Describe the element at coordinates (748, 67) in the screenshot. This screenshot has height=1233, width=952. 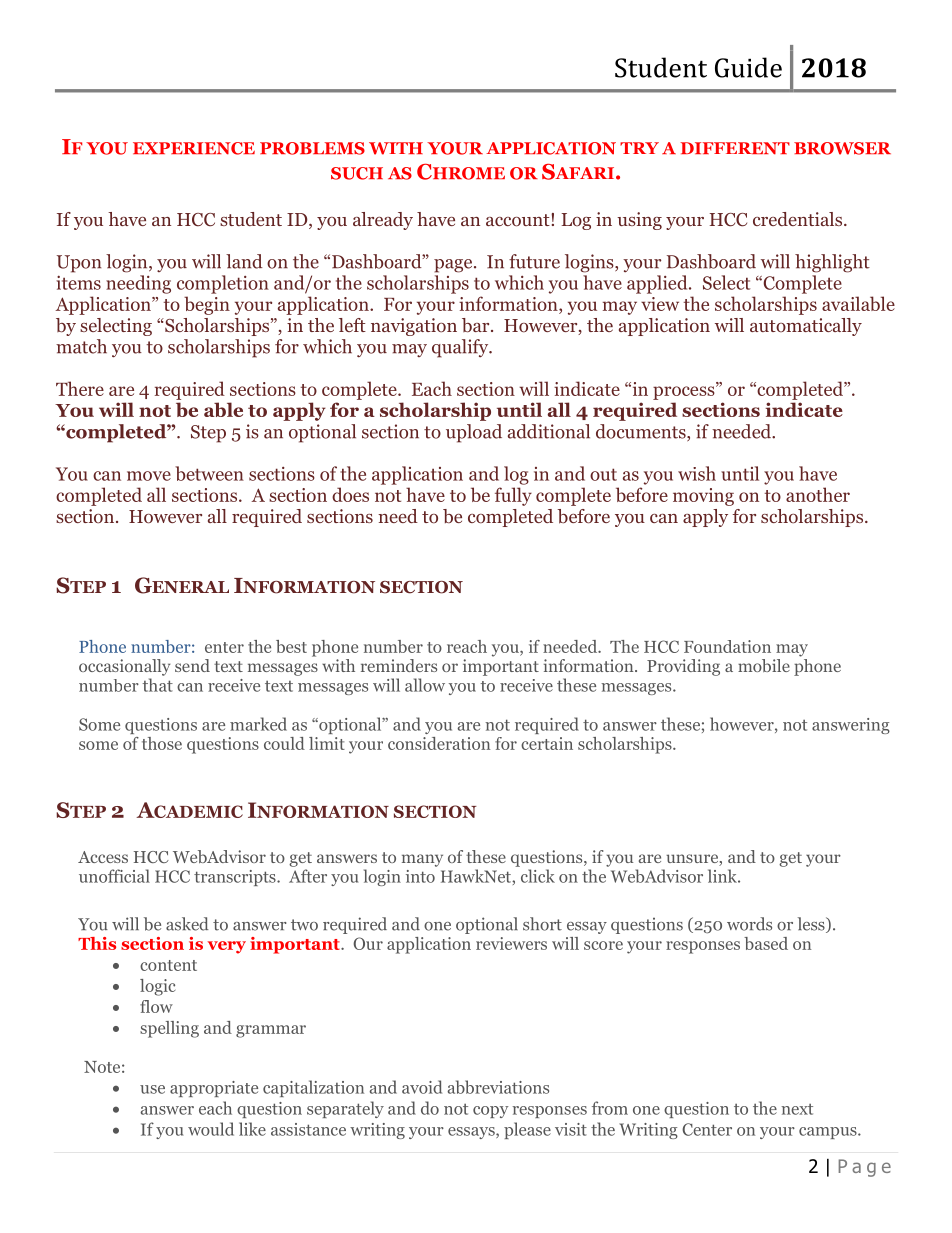
I see `Guide` at that location.
